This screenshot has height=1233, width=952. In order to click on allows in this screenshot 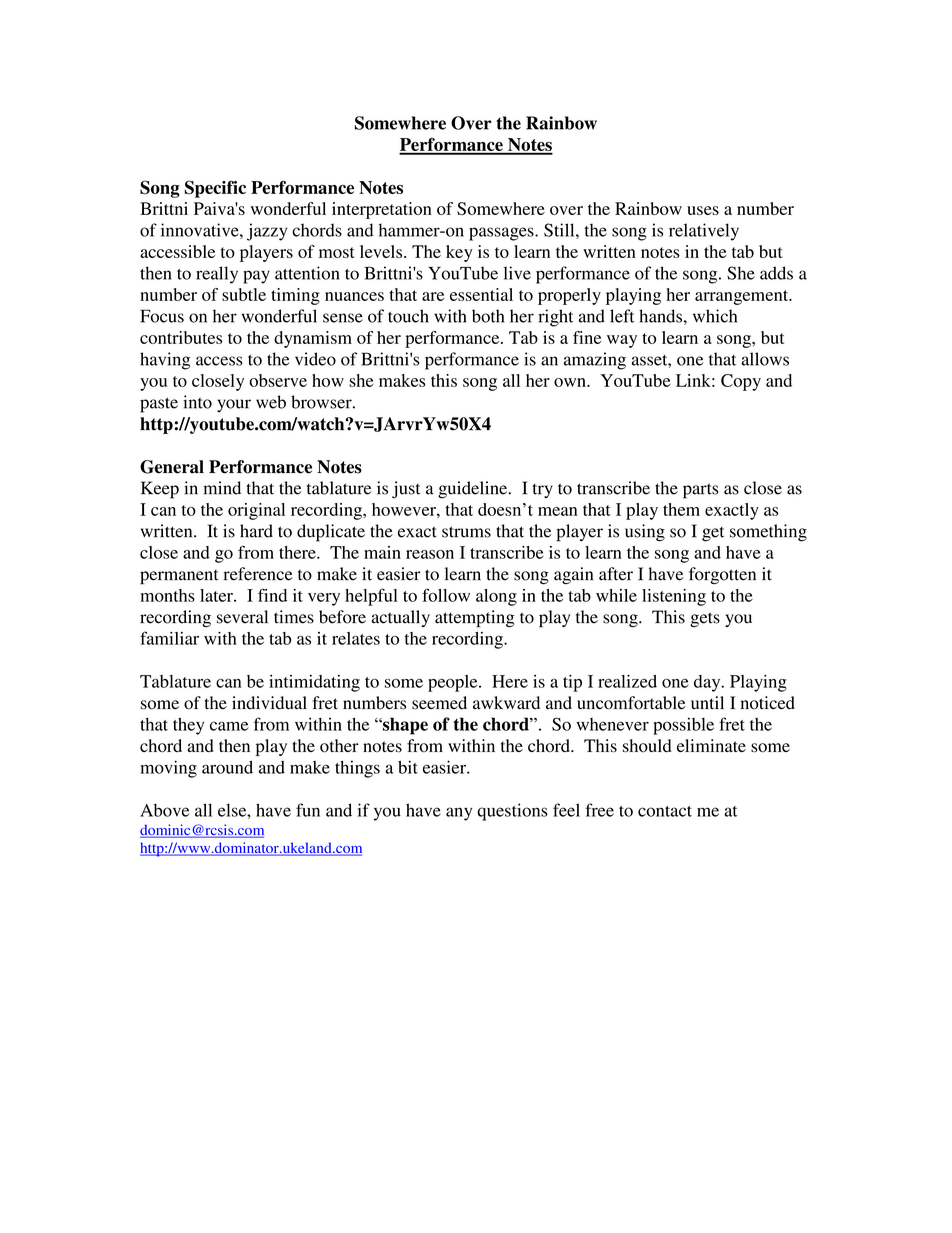, I will do `click(765, 359)`.
